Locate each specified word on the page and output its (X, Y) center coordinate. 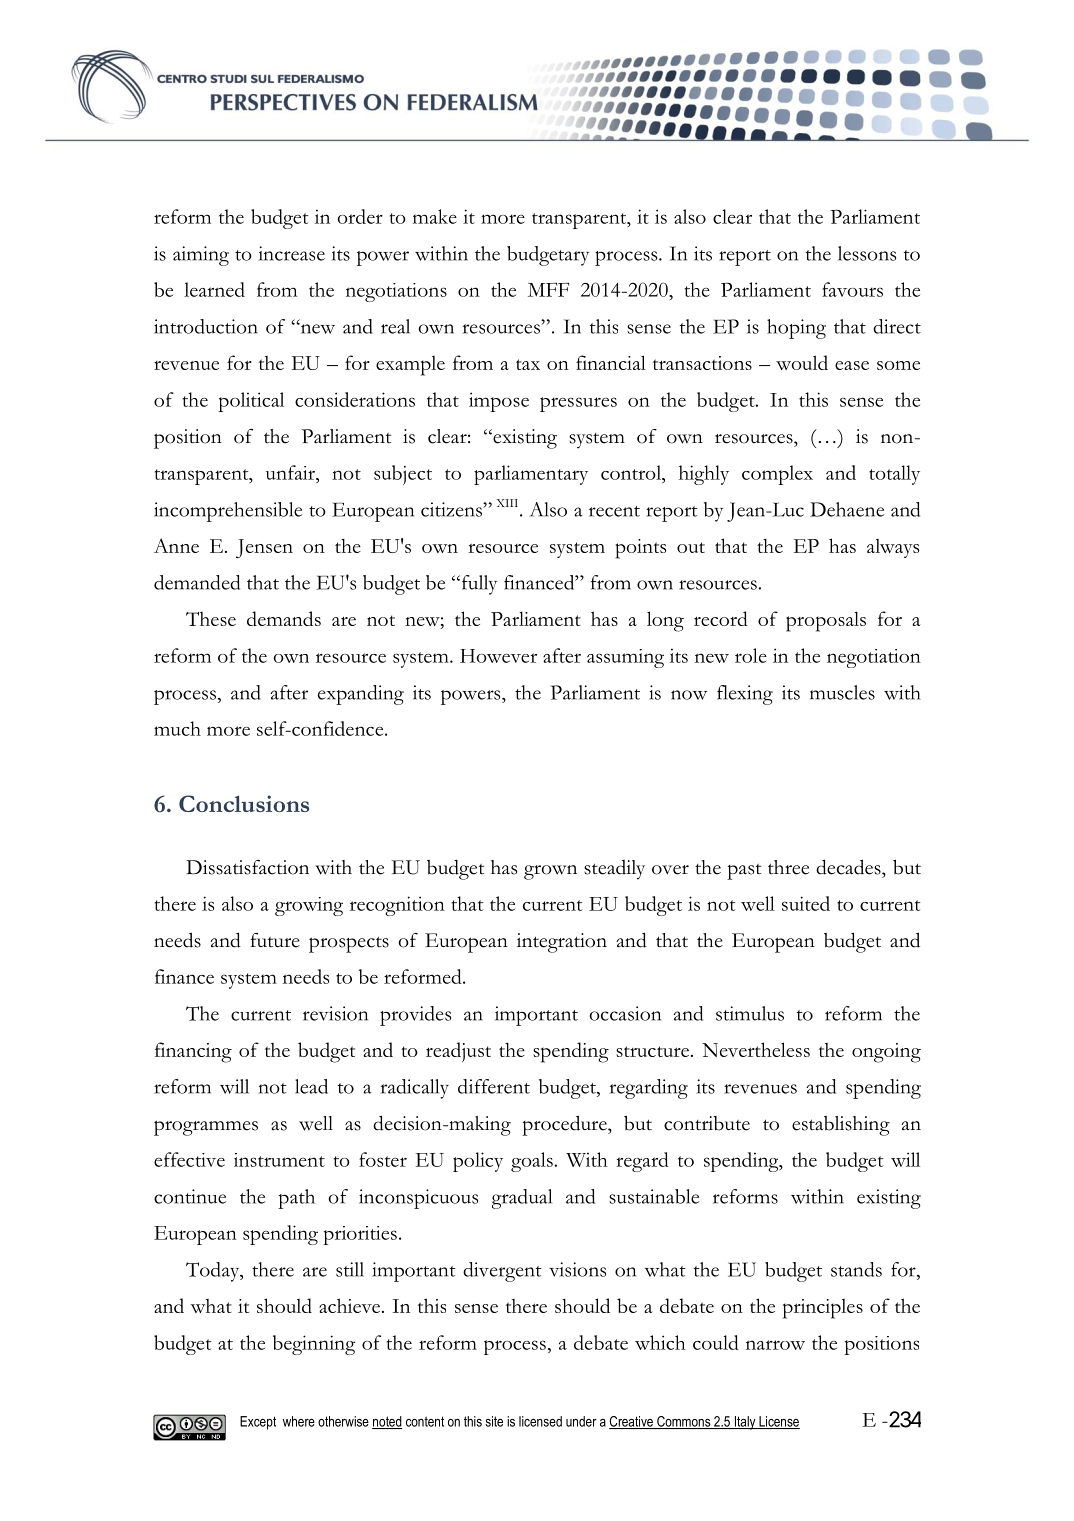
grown (550, 872)
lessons (867, 253)
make (435, 216)
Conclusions (244, 803)
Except (258, 1423)
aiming (201, 256)
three (788, 867)
